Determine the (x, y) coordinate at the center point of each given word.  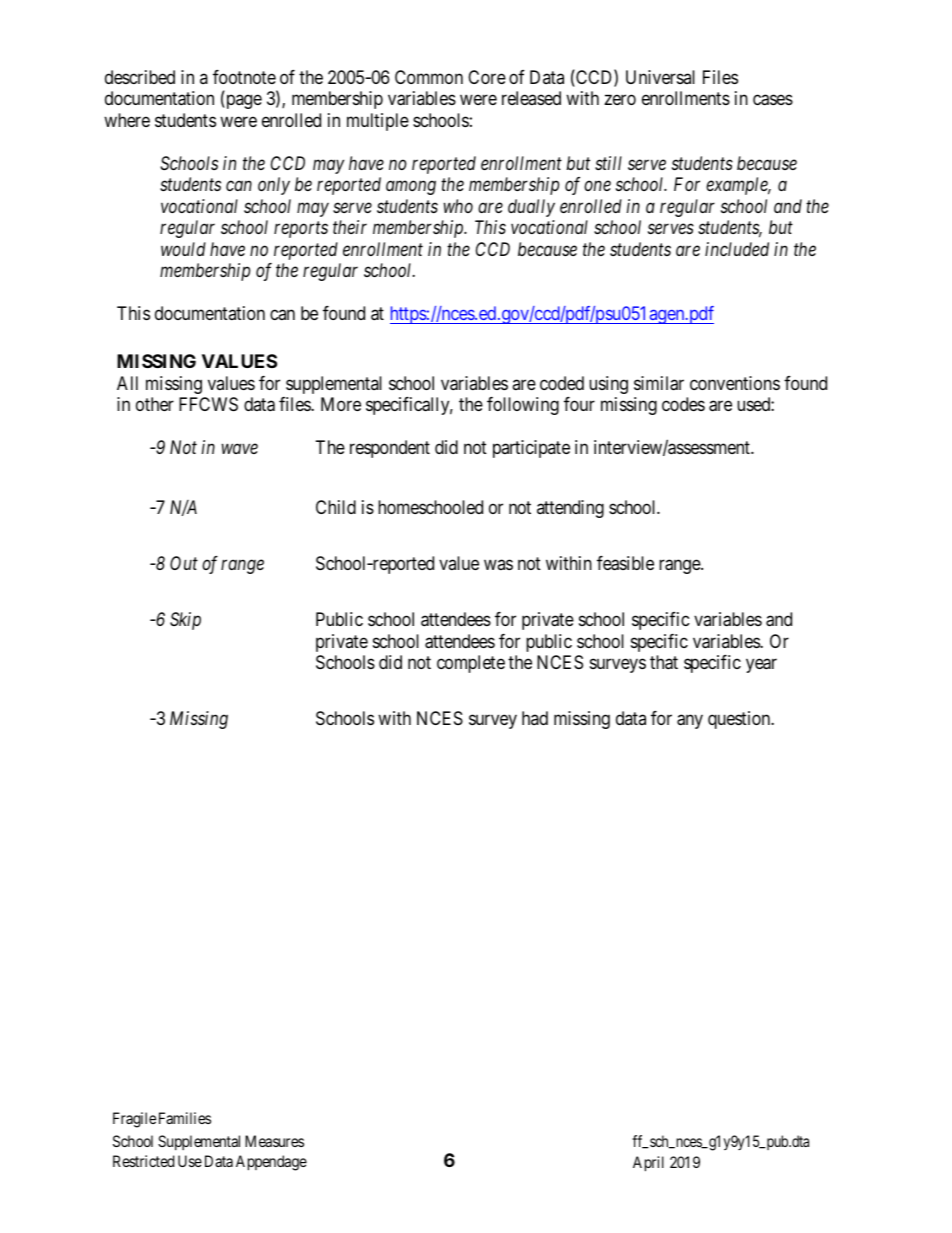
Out (184, 563)
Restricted (144, 1161)
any (690, 721)
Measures (274, 1141)
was (498, 565)
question (740, 720)
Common (429, 77)
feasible (625, 563)
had (535, 718)
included (737, 249)
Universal (660, 77)
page (243, 102)
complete (471, 664)
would (183, 249)
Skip (185, 621)
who (458, 206)
